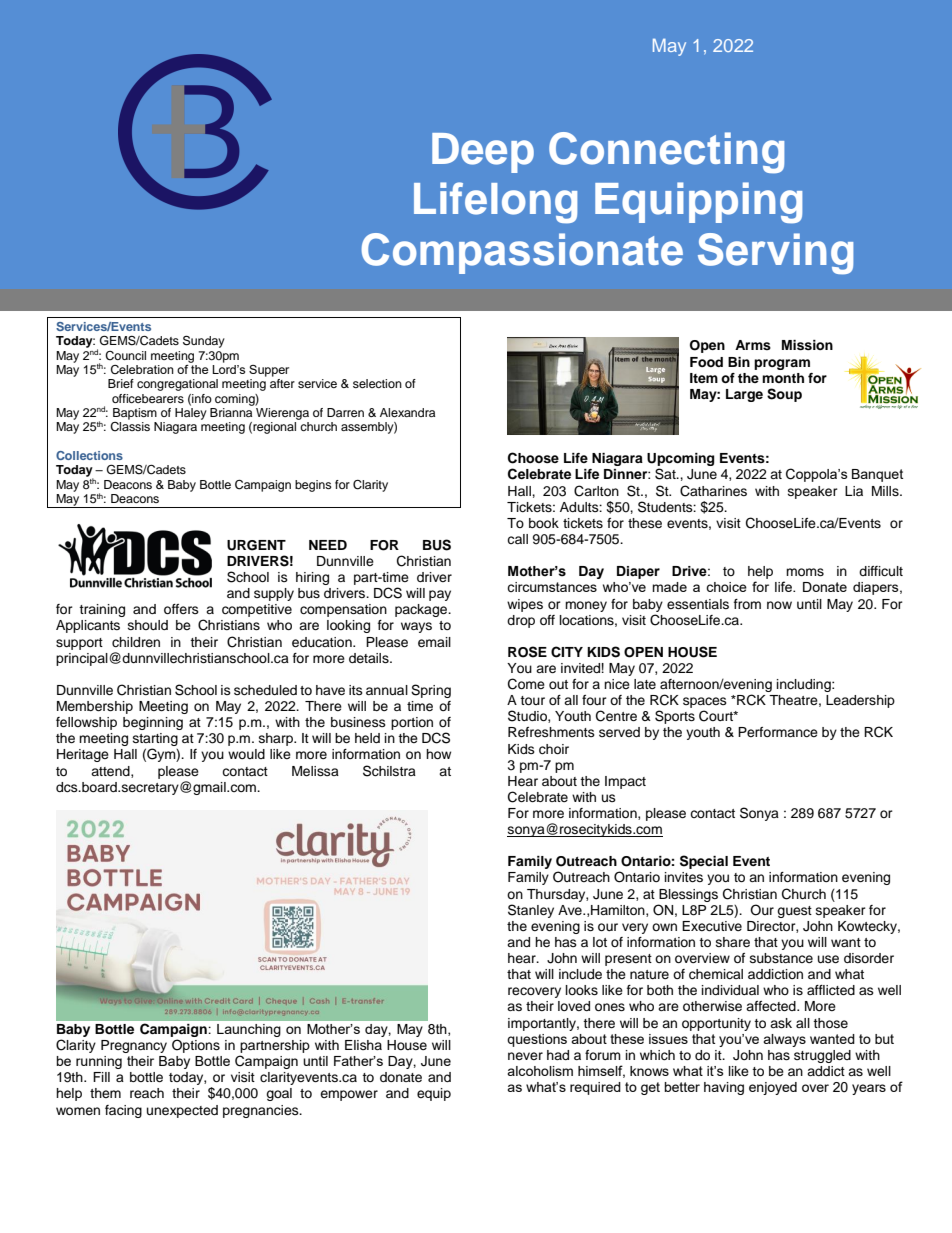 Image resolution: width=952 pixels, height=1233 pixels. What do you see at coordinates (142, 369) in the document?
I see `Celebration` at bounding box center [142, 369].
